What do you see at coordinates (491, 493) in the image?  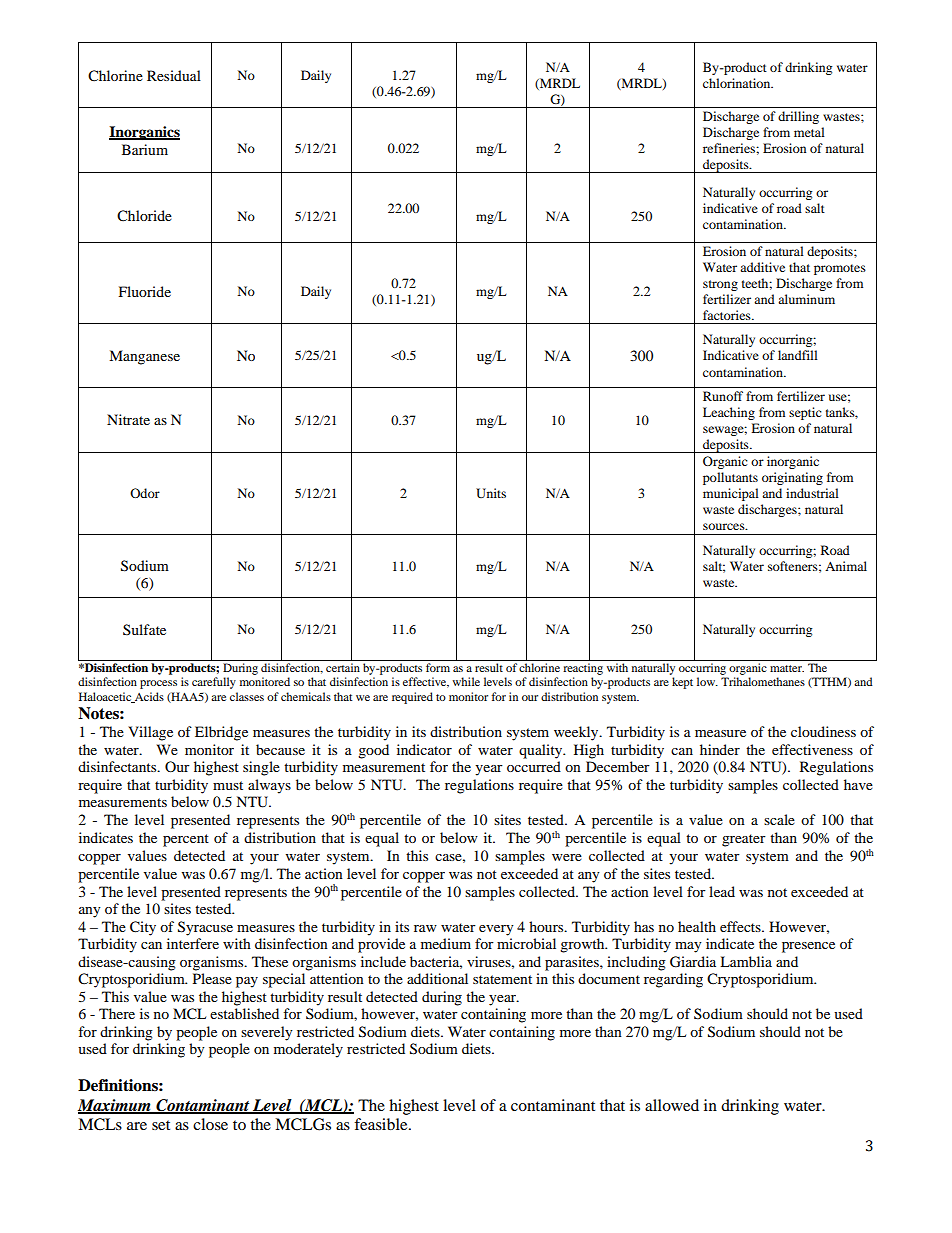 I see `Units` at bounding box center [491, 493].
